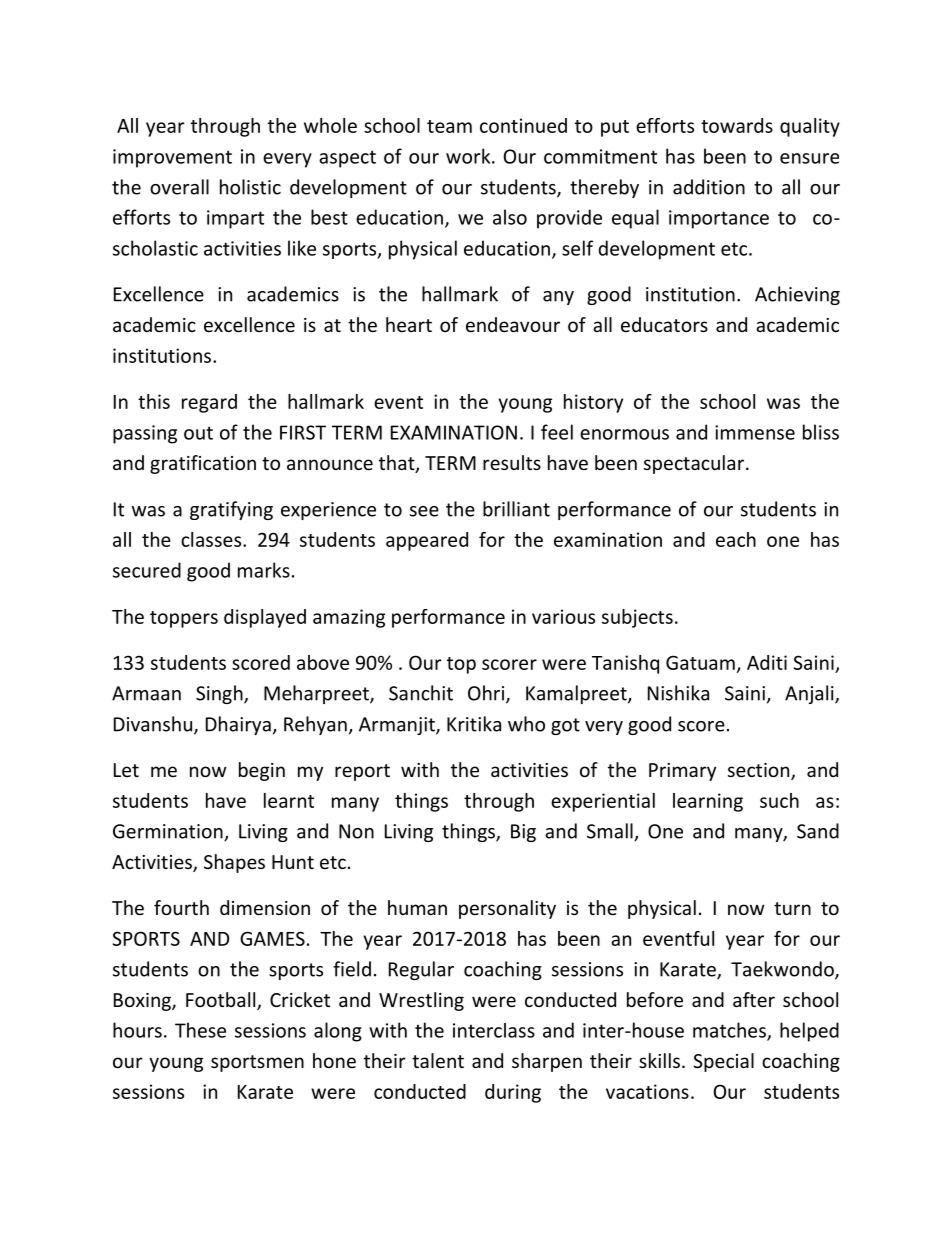 The image size is (952, 1233). What do you see at coordinates (767, 662) in the page?
I see `Aditi` at bounding box center [767, 662].
